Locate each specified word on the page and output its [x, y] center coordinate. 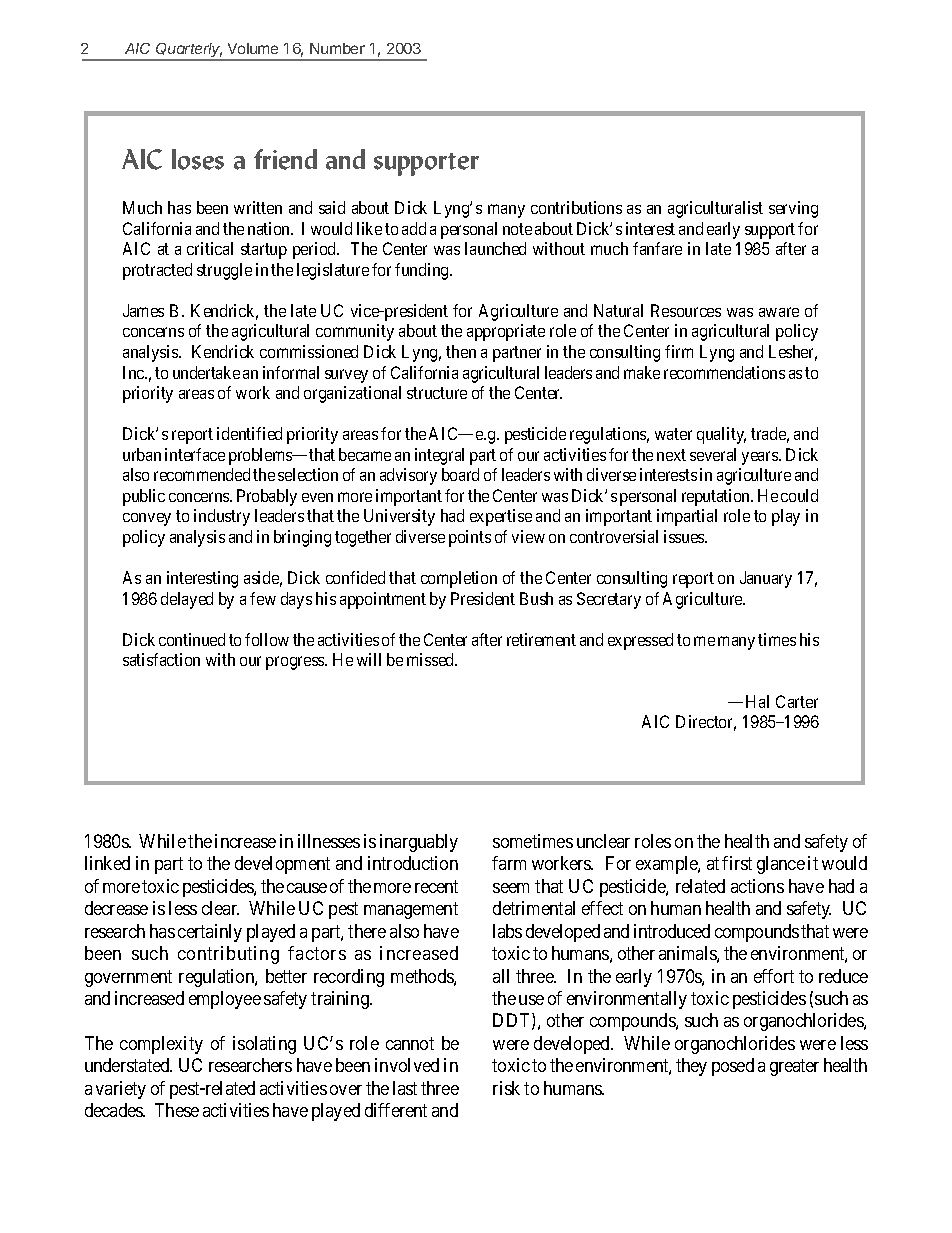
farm [509, 863]
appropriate [506, 332]
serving [793, 209]
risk [506, 1088]
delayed [187, 600]
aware [779, 312]
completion [459, 579]
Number [337, 48]
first [737, 863]
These [177, 1110]
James [143, 310]
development [282, 865]
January [766, 579]
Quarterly [189, 51]
